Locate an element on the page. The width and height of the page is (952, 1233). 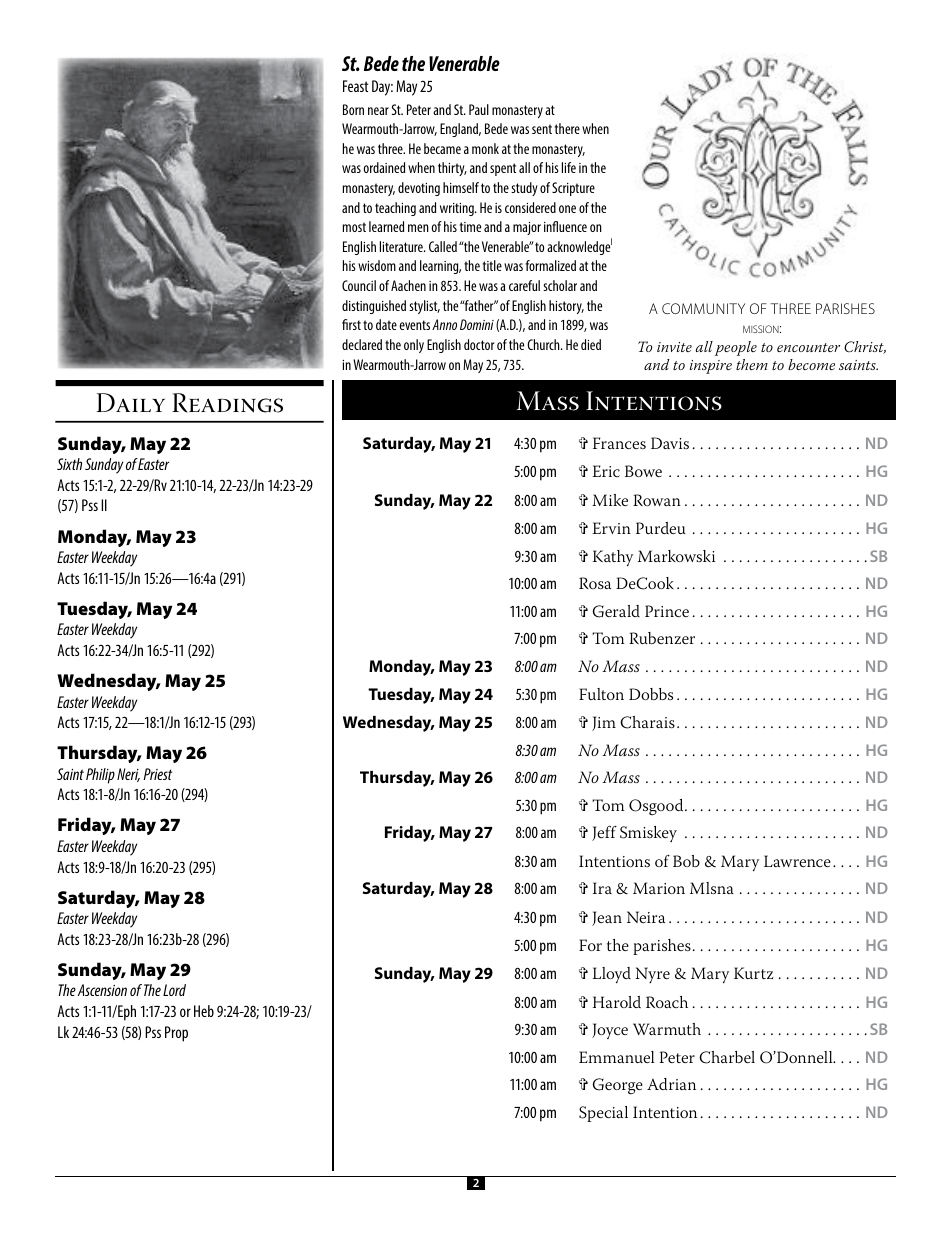
Daily is located at coordinates (130, 402).
